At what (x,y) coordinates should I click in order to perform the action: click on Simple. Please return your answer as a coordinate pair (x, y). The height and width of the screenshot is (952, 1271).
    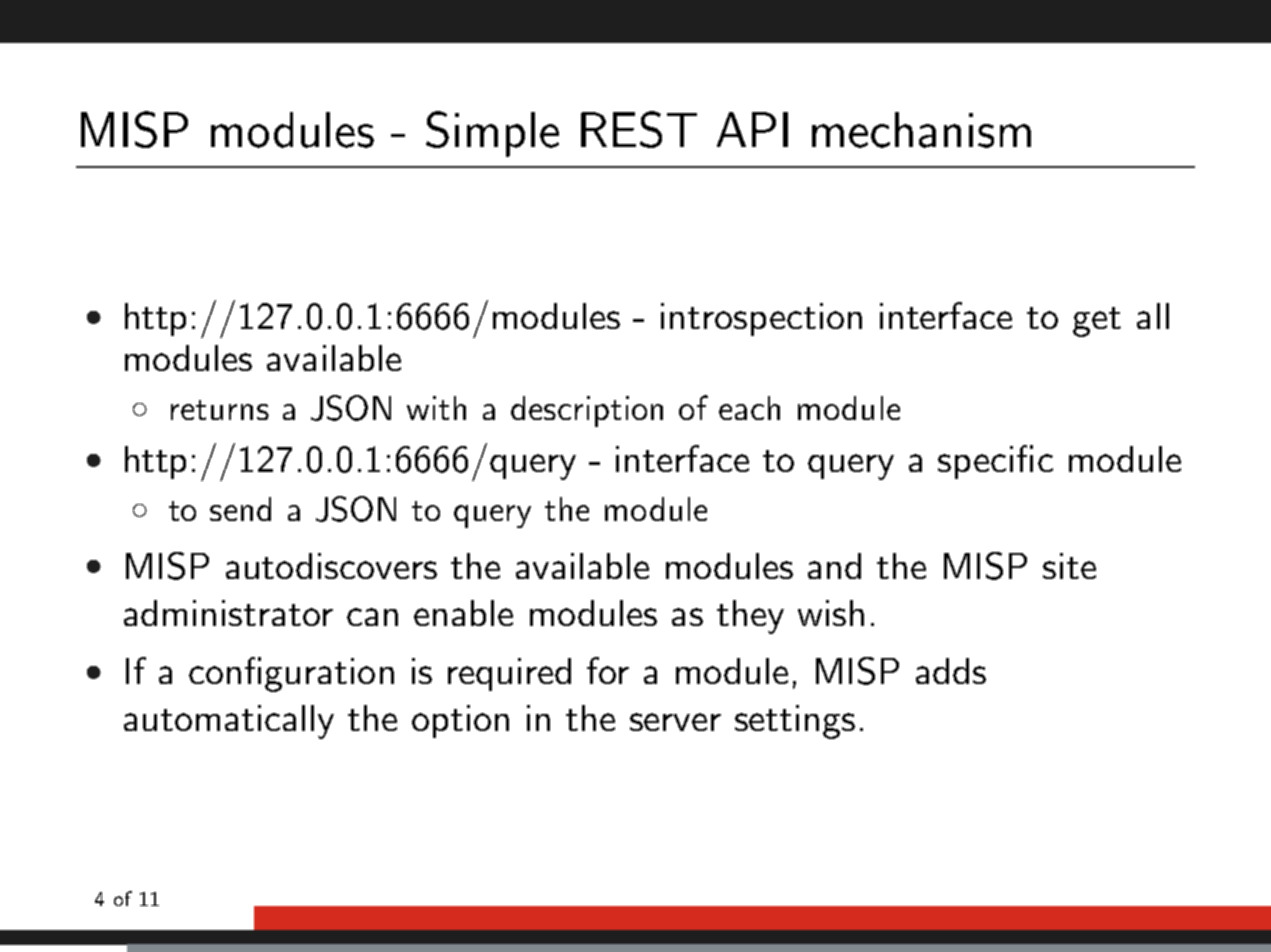
    Looking at the image, I should click on (492, 134).
